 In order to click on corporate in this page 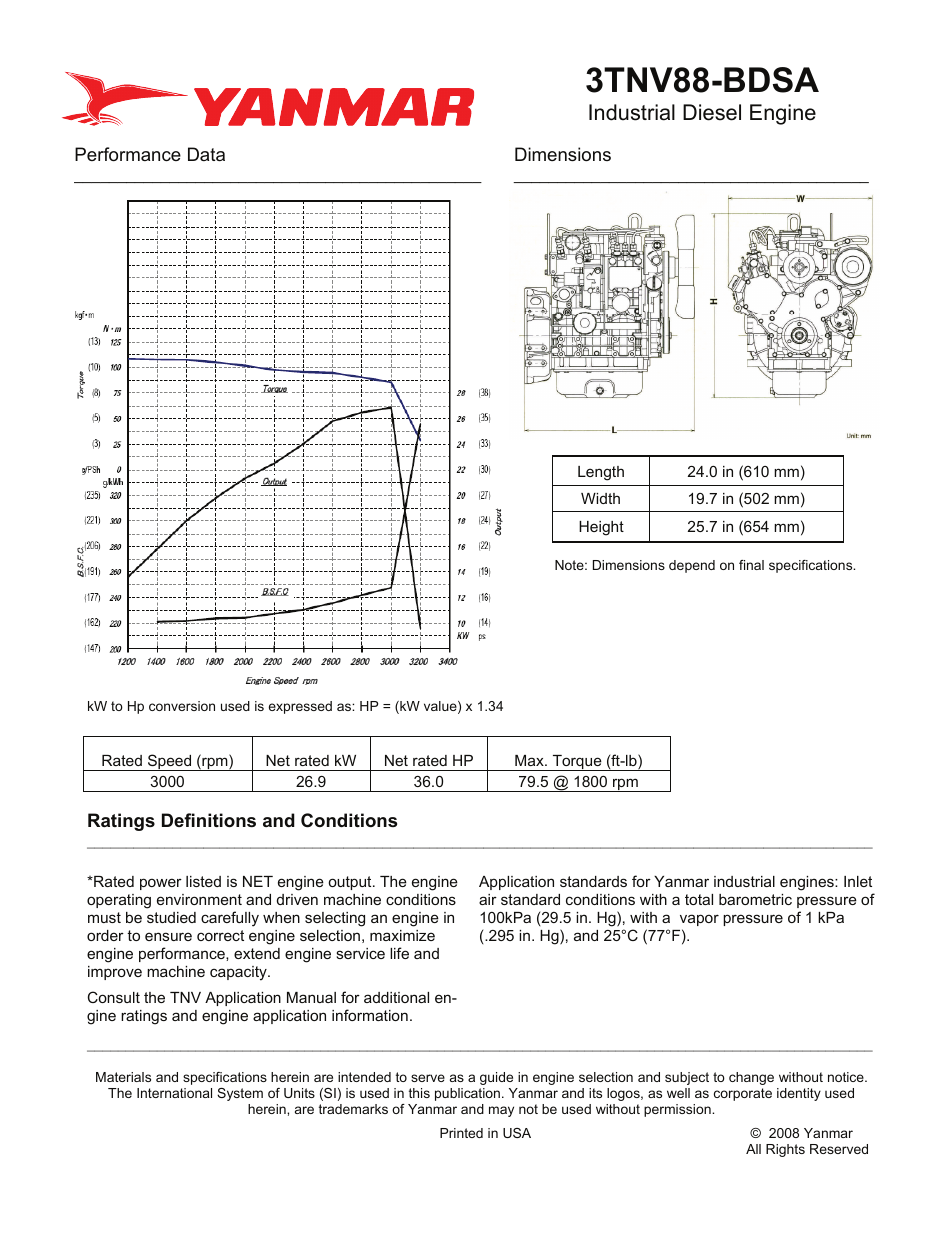, I will do `click(743, 1094)`.
